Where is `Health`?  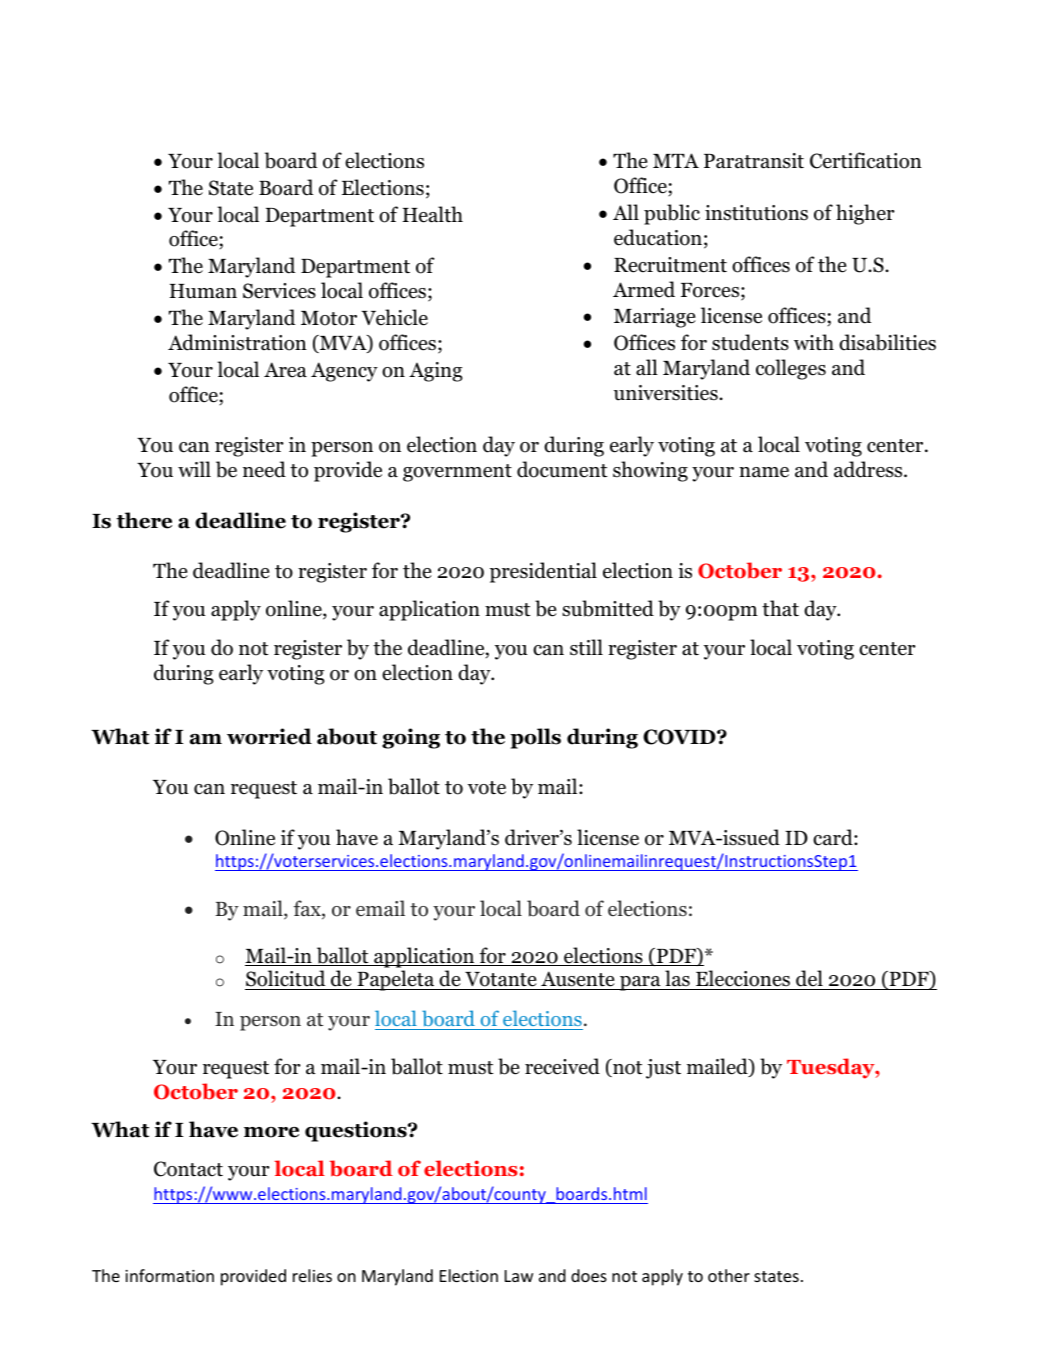
Health is located at coordinates (432, 214).
